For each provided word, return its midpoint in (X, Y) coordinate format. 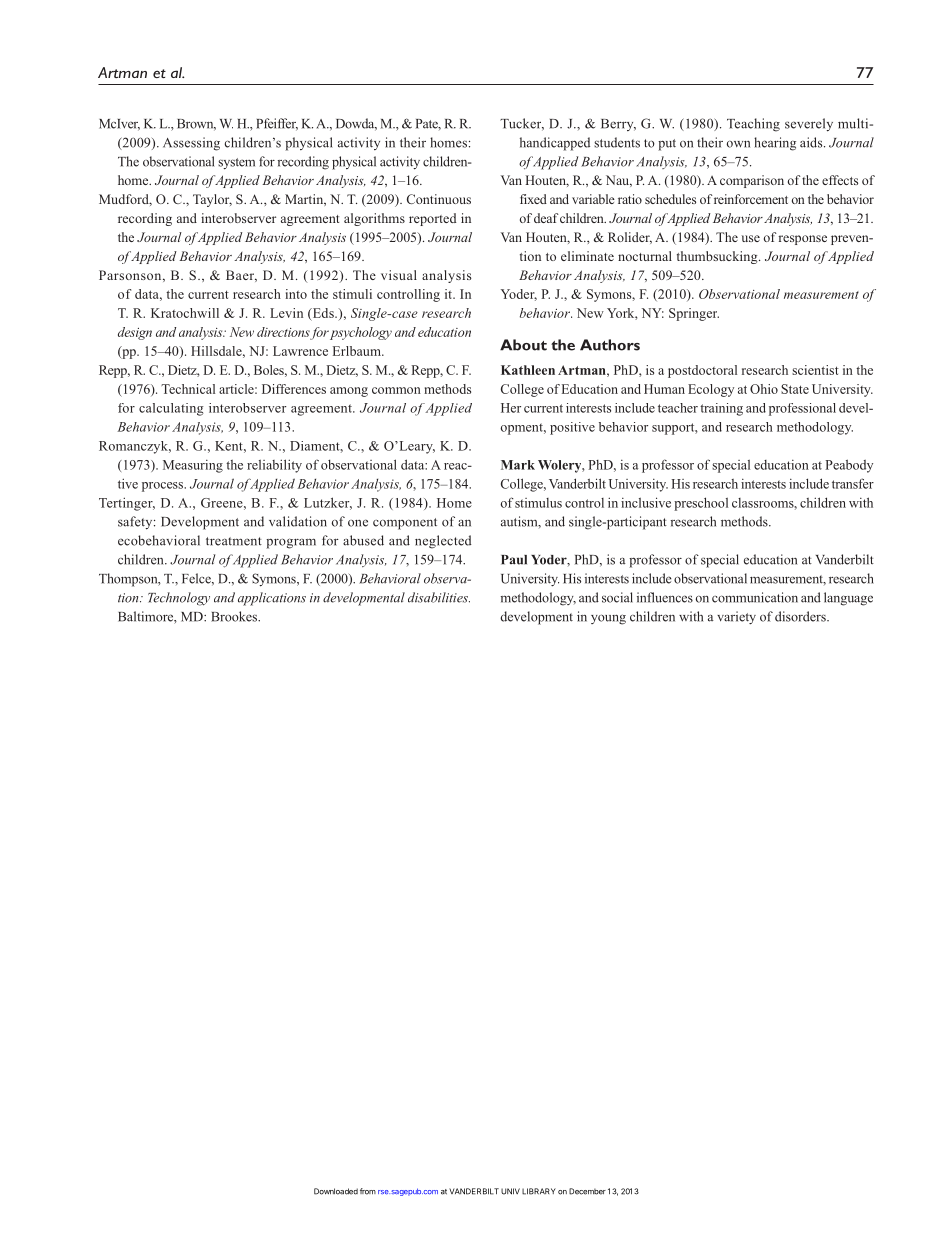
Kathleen (528, 370)
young (608, 619)
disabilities (439, 597)
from (368, 1191)
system (236, 164)
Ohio (764, 389)
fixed (533, 199)
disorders (801, 616)
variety (736, 618)
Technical (188, 389)
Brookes (235, 616)
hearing (775, 144)
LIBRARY (539, 1191)
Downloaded (336, 1191)
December (587, 1191)
